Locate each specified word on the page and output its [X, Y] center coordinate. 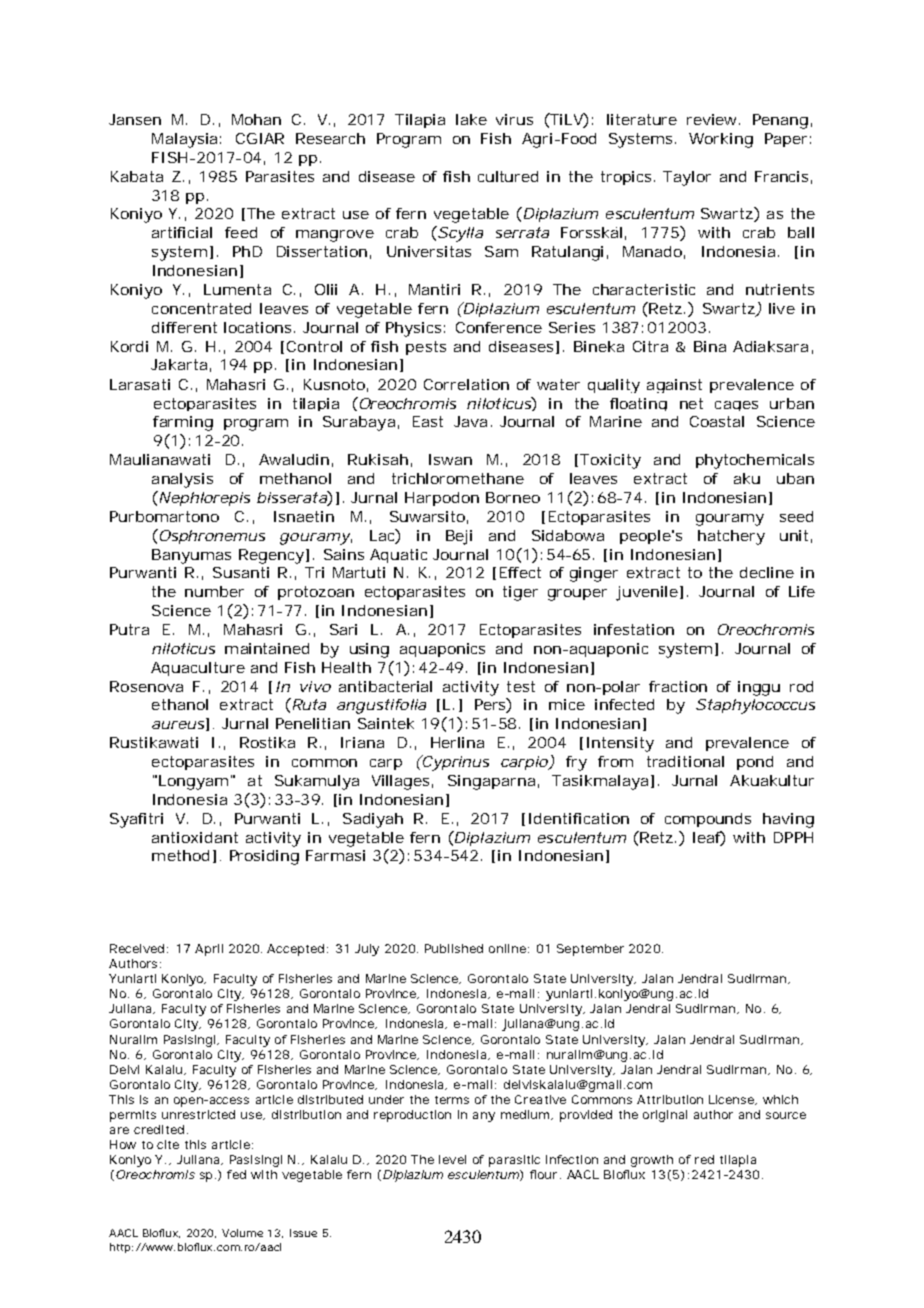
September [590, 950]
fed [236, 1174]
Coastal [717, 421]
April [209, 950]
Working [721, 140]
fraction [678, 686]
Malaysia [184, 140]
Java [470, 421]
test [521, 686]
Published [454, 948]
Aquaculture [198, 669]
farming [183, 423]
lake [471, 119]
